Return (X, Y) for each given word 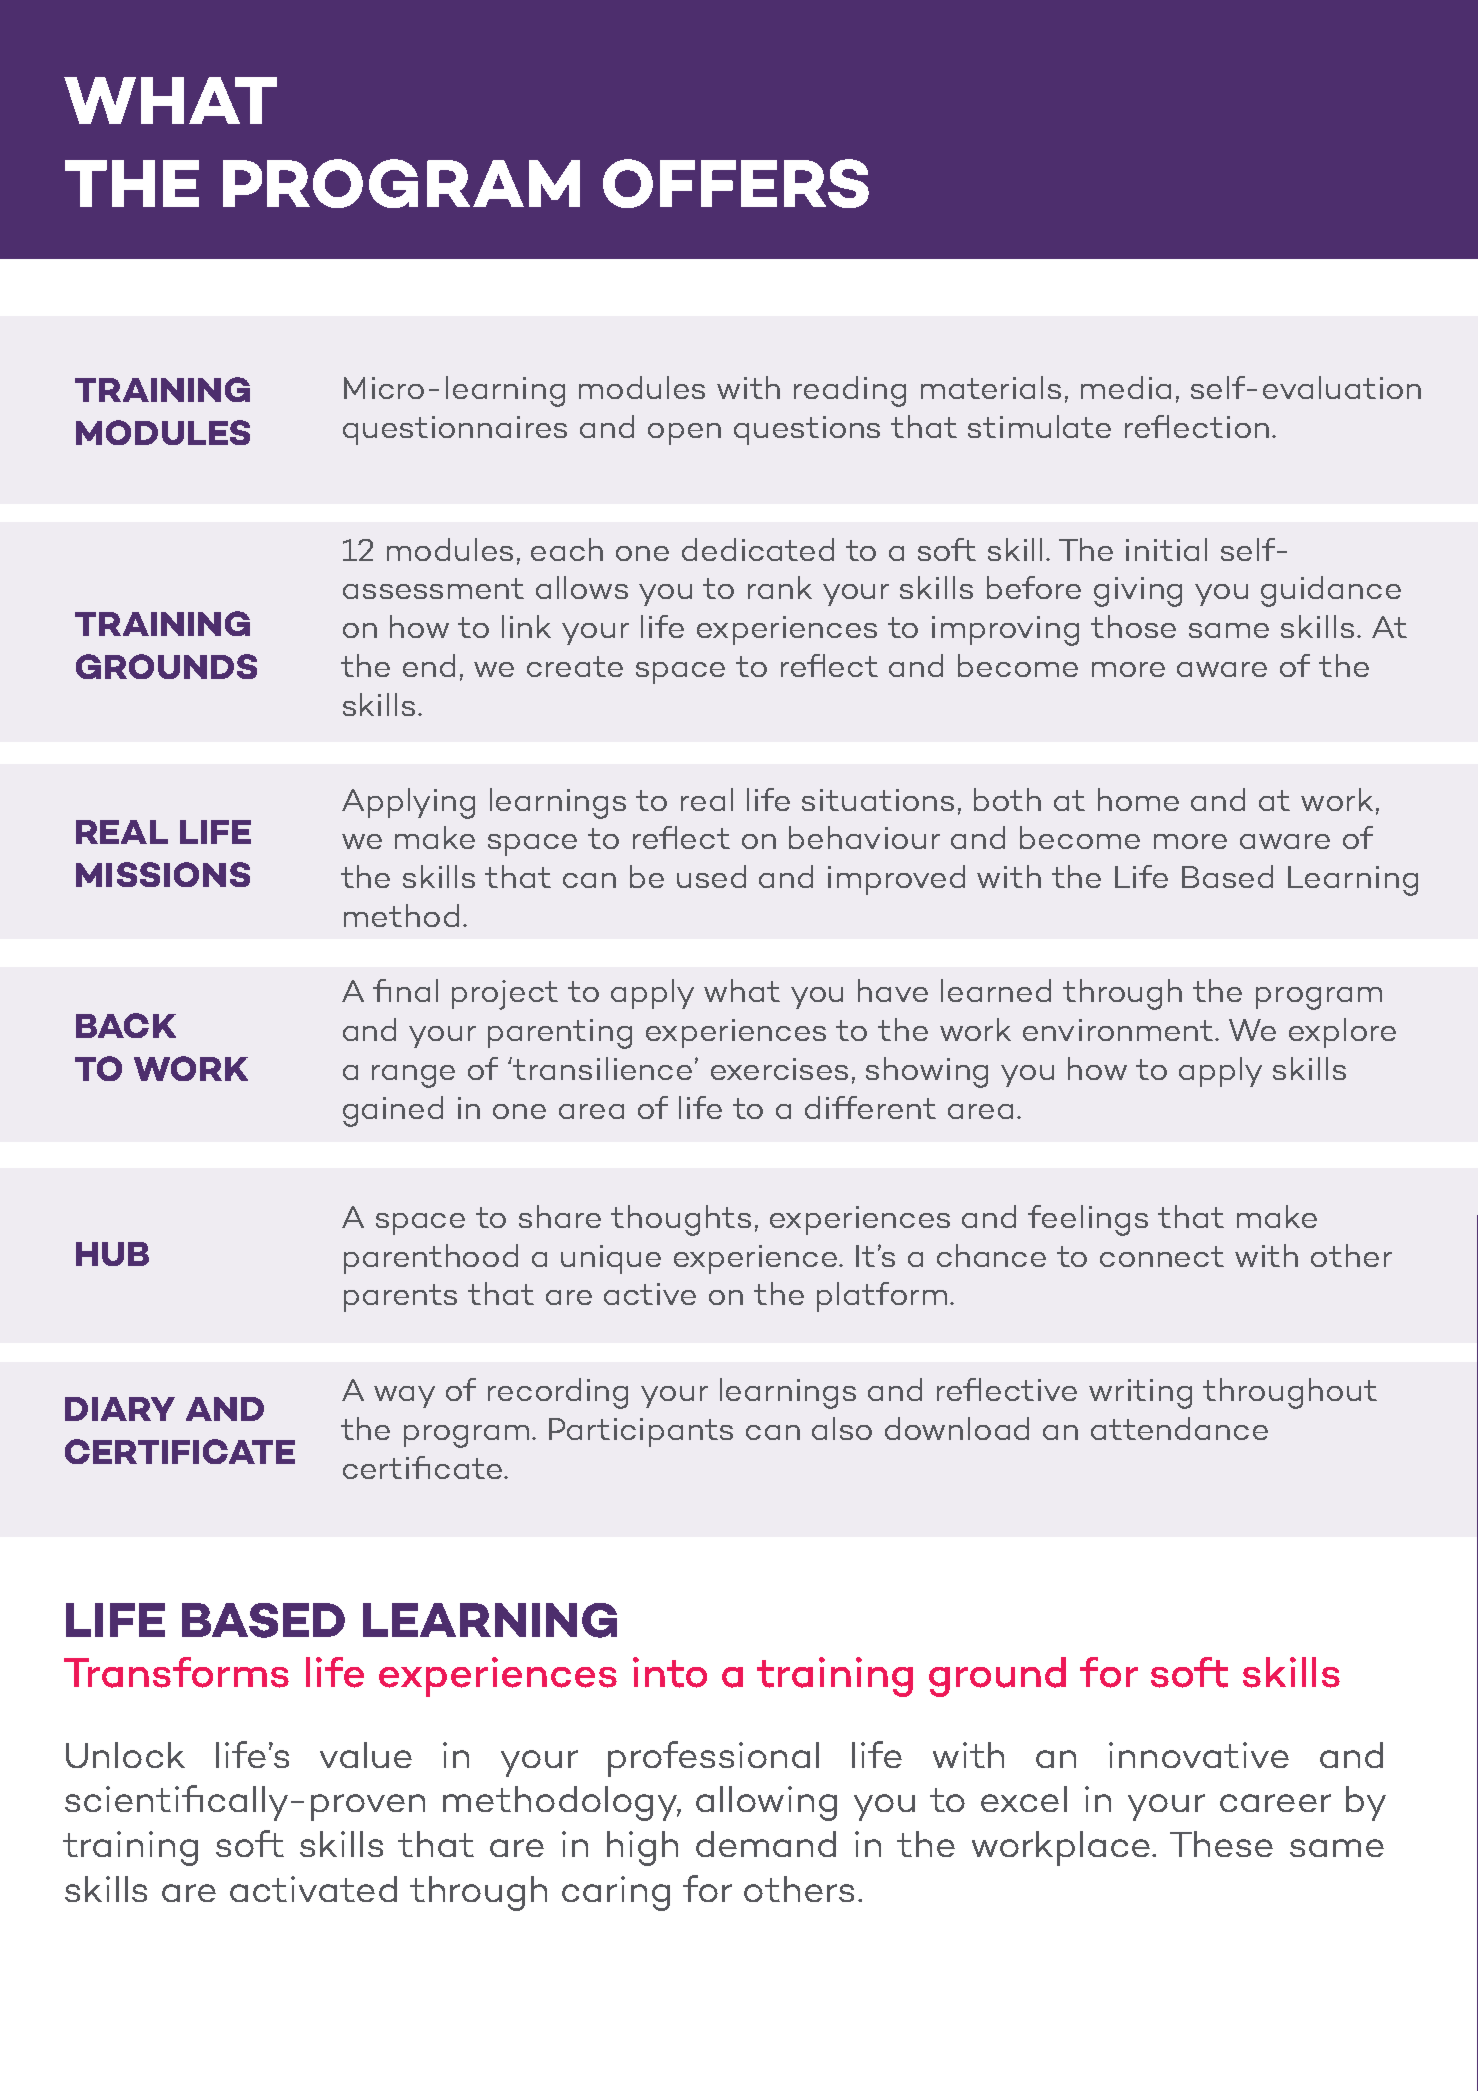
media (1126, 387)
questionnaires (455, 430)
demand (766, 1844)
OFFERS (736, 183)
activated (313, 1889)
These (1221, 1844)
